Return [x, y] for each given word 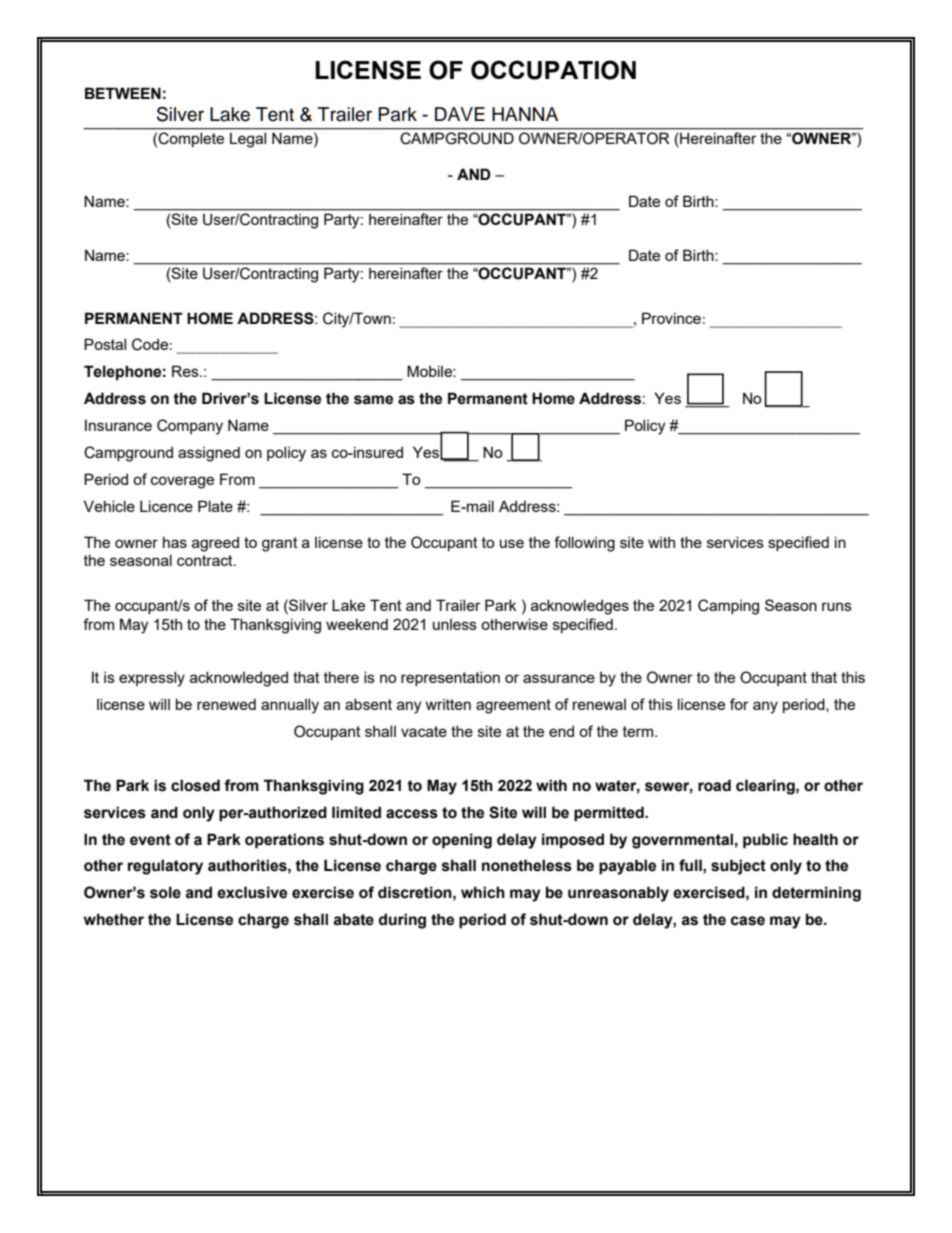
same [373, 400]
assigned [209, 454]
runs [837, 606]
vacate [424, 731]
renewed [226, 704]
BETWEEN [123, 93]
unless [455, 624]
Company [190, 427]
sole [165, 892]
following [584, 544]
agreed [215, 544]
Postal [105, 344]
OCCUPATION [553, 70]
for [739, 704]
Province [671, 318]
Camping [728, 607]
